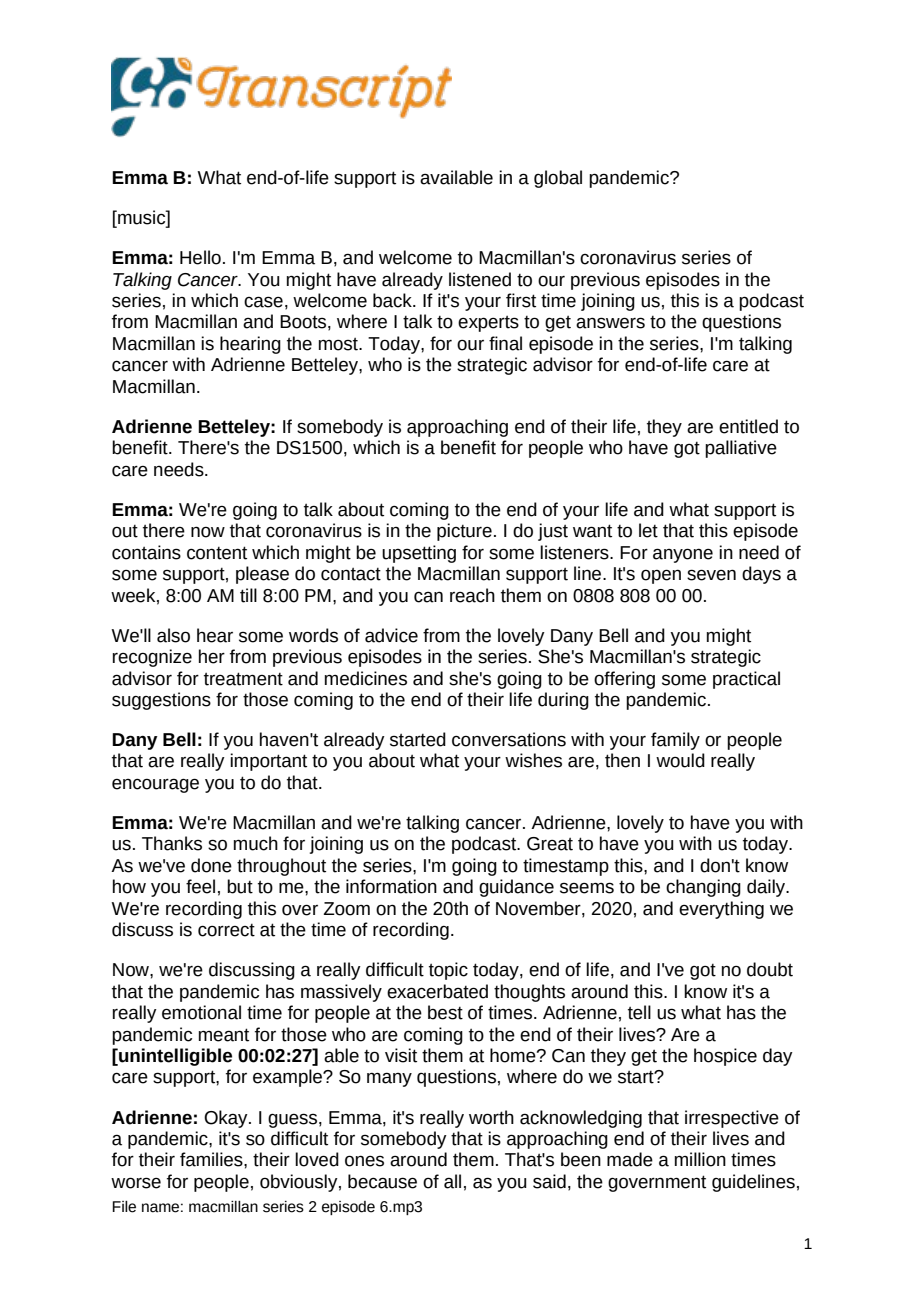 The width and height of the document is (924, 1308). What do you see at coordinates (480, 279) in the document?
I see `listened` at bounding box center [480, 279].
